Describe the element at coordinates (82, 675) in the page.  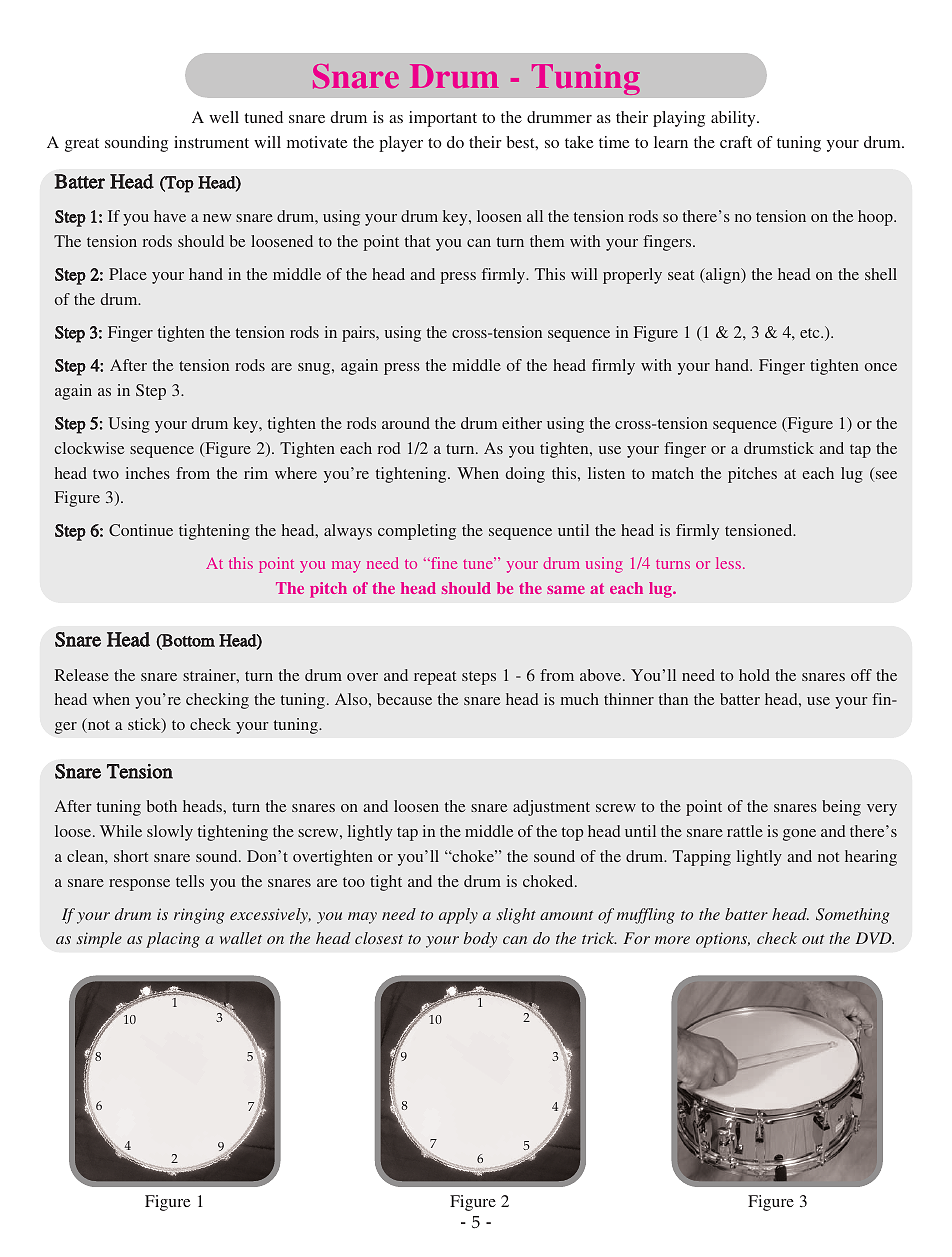
I see `Release` at that location.
